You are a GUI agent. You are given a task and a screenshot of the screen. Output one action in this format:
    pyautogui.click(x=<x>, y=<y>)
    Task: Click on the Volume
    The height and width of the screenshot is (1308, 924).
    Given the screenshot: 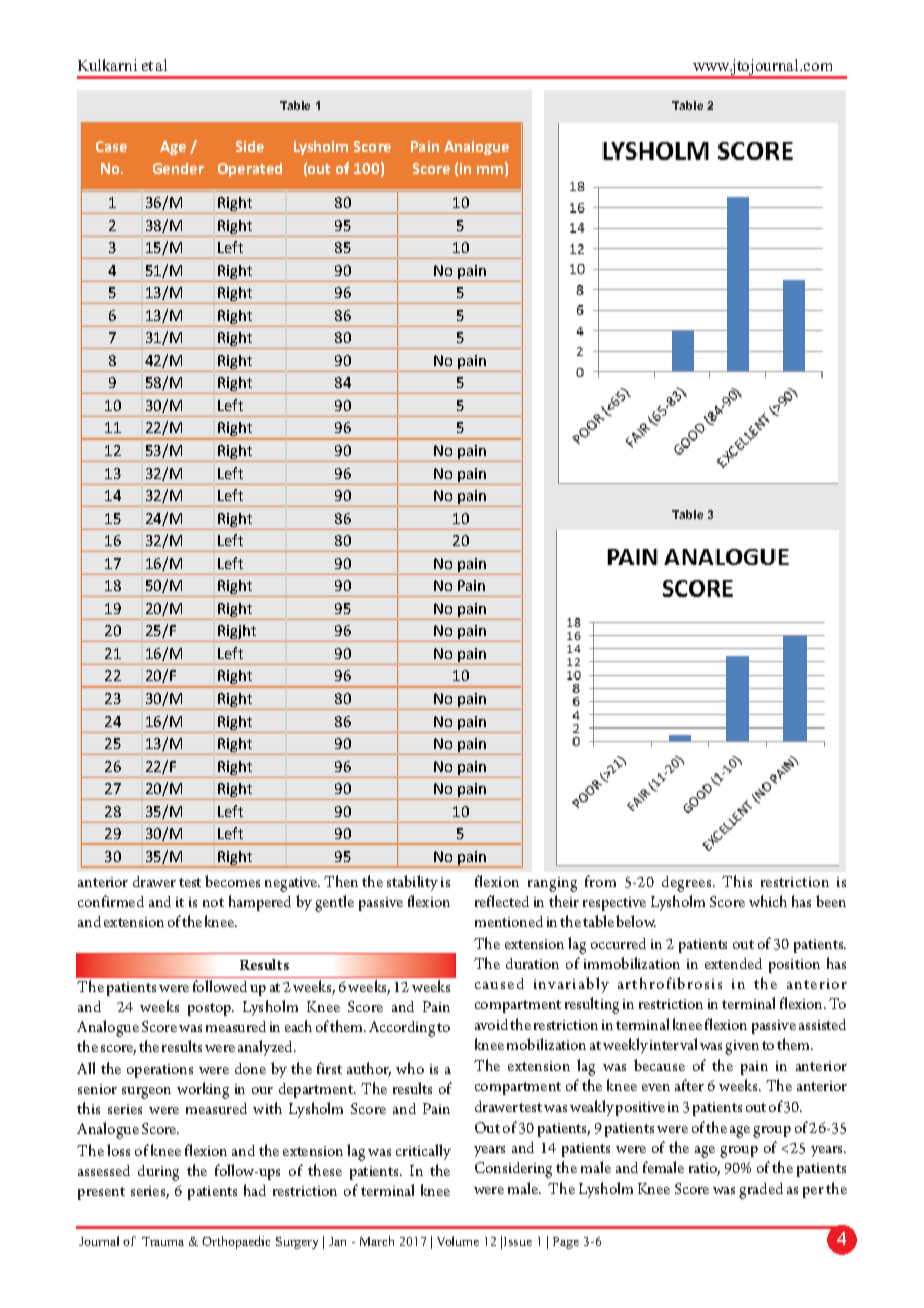 What is the action you would take?
    pyautogui.click(x=458, y=1241)
